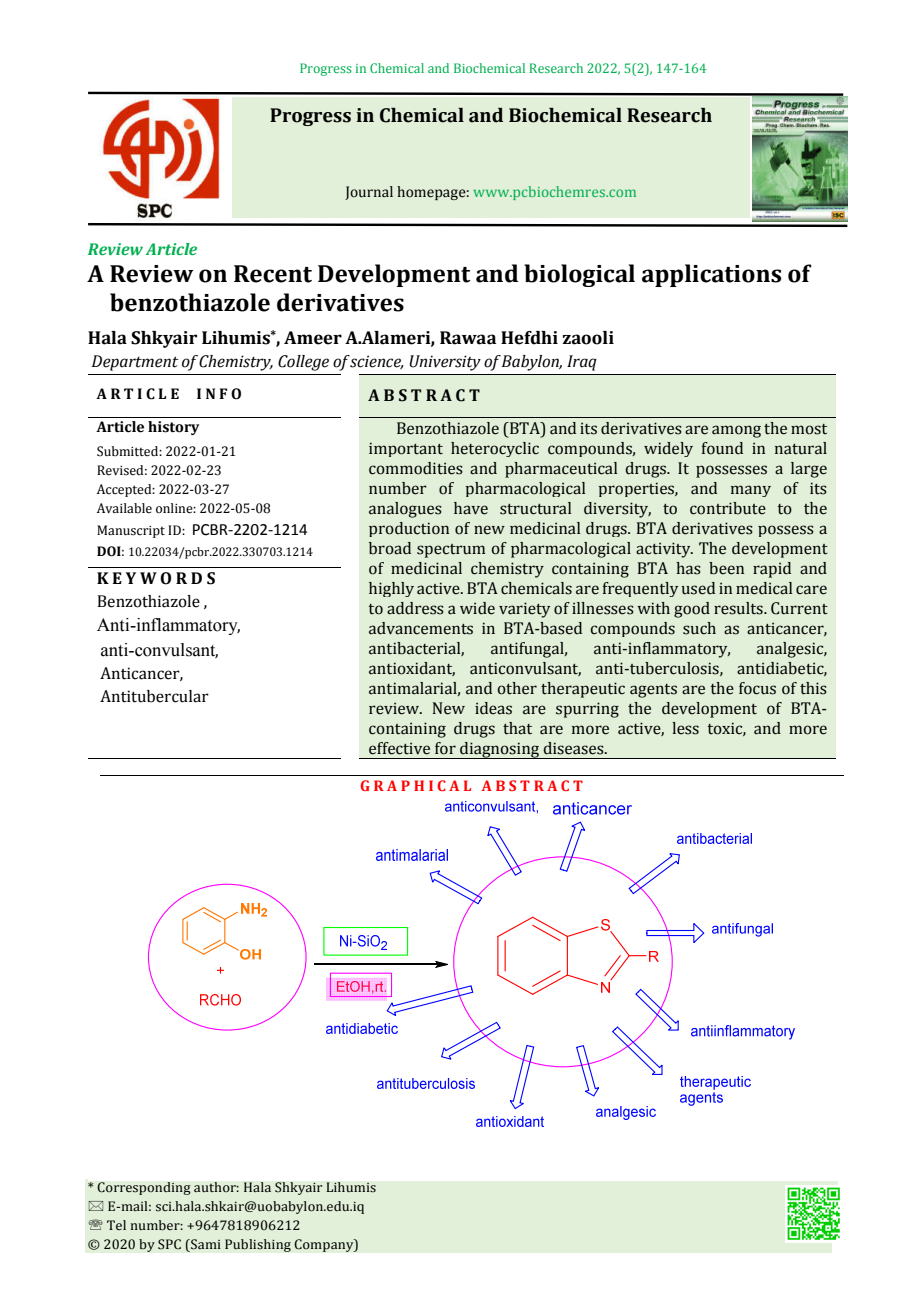 Image resolution: width=924 pixels, height=1308 pixels. What do you see at coordinates (205, 1245) in the screenshot?
I see `Sami` at bounding box center [205, 1245].
